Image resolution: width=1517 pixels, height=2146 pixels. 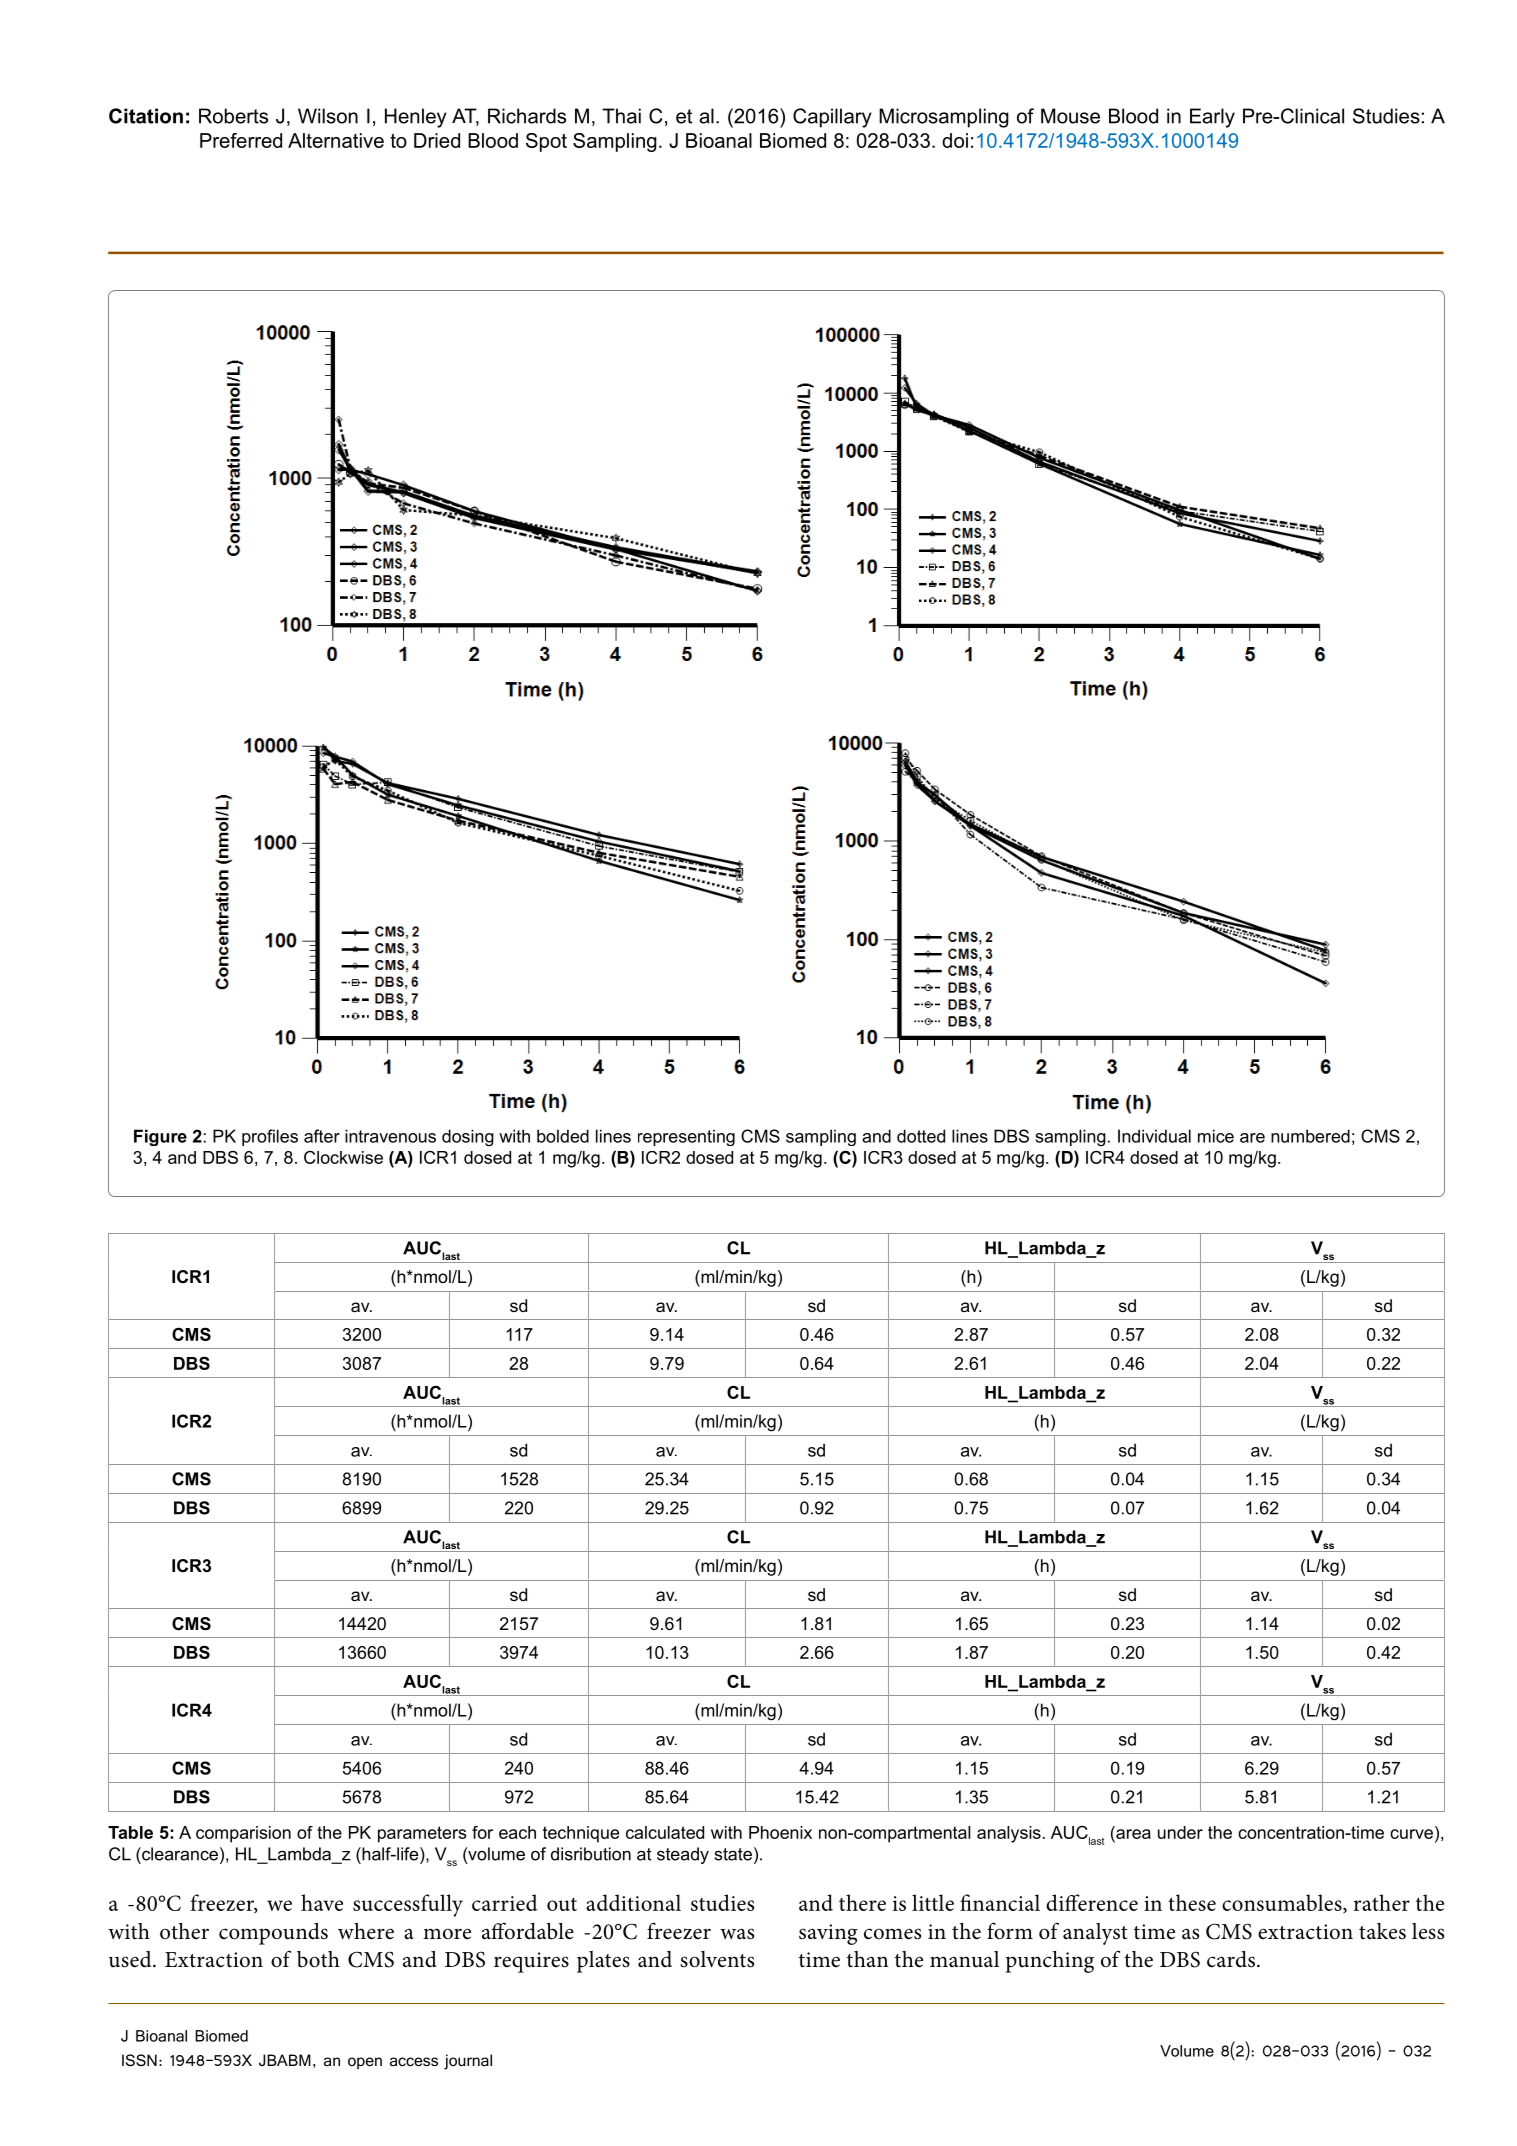 I want to click on representing, so click(x=686, y=1137).
